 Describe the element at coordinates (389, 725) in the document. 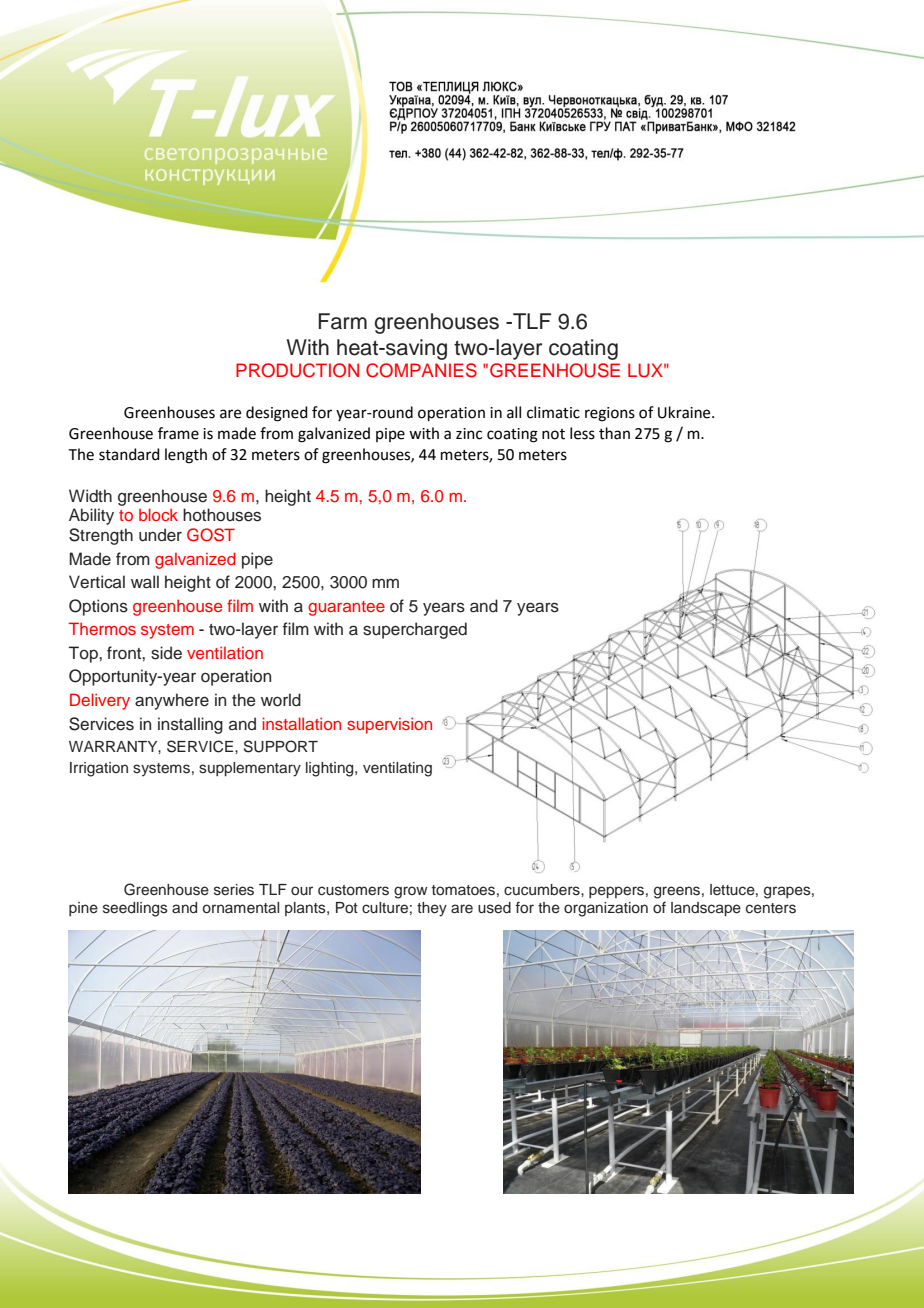

I see `supervision` at that location.
